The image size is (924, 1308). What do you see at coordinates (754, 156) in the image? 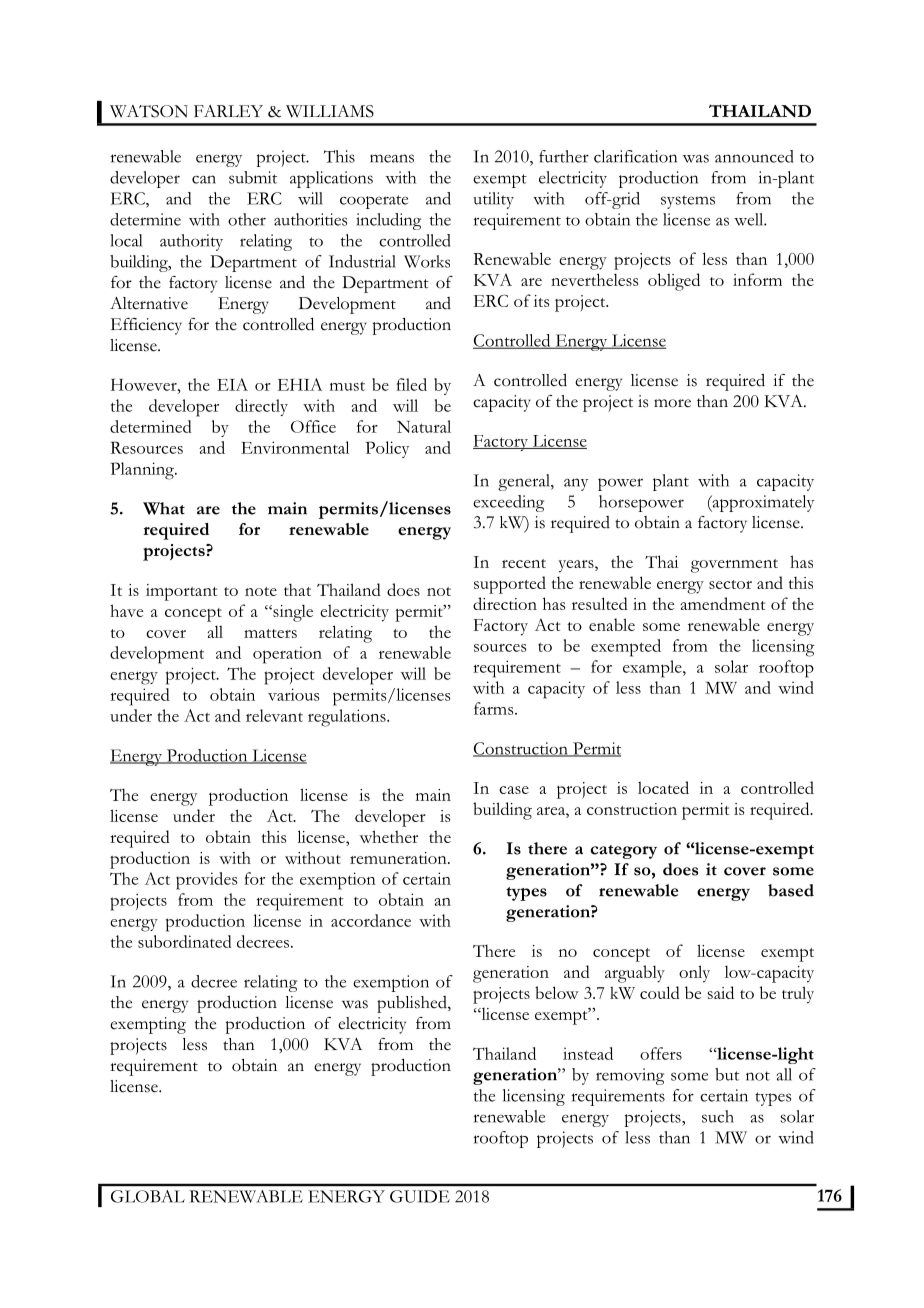
I see `announced` at bounding box center [754, 156].
